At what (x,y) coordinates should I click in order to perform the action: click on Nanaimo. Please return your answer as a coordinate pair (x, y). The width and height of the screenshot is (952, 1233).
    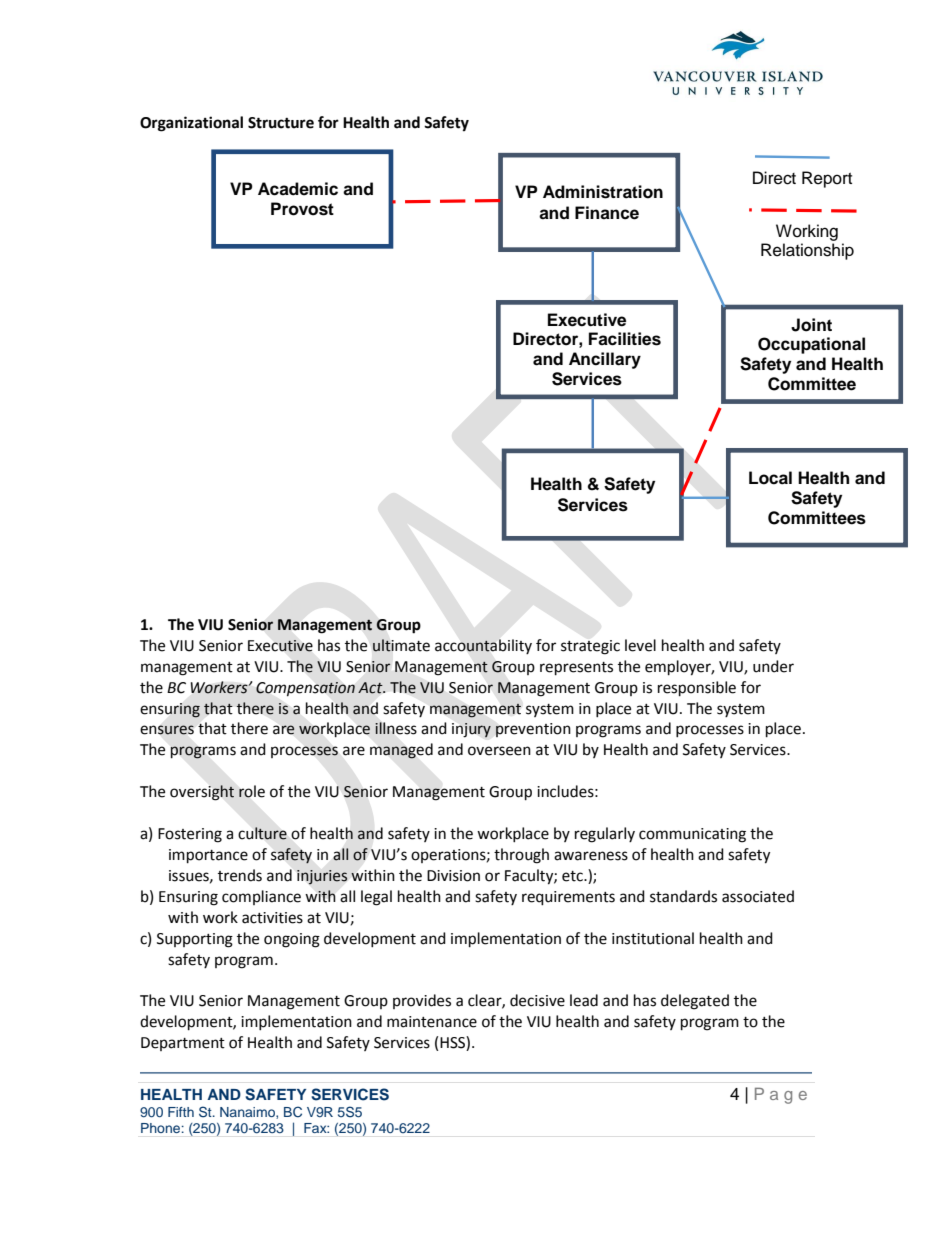
    Looking at the image, I should click on (248, 1113).
